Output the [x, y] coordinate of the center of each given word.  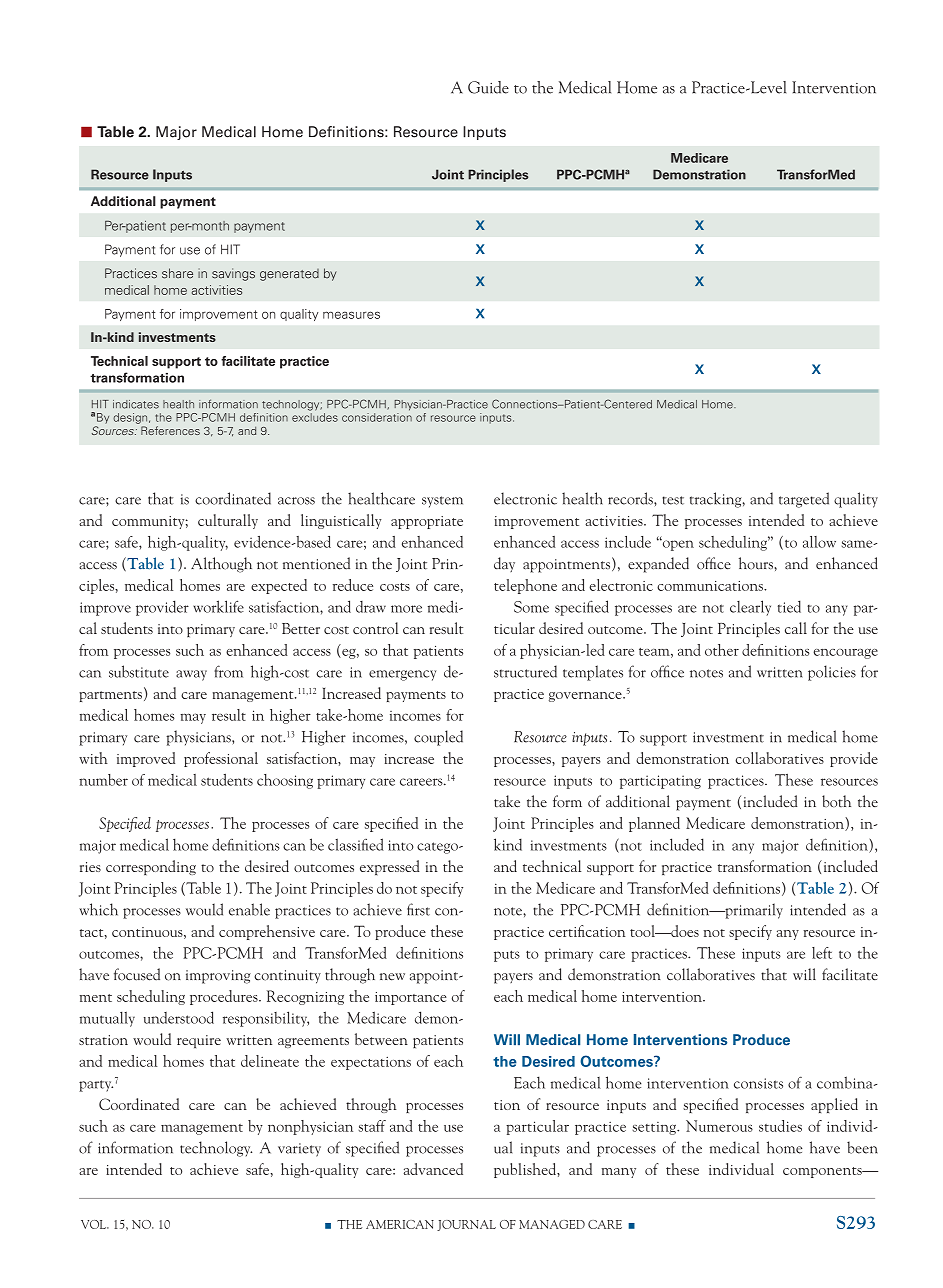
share [177, 273]
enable [249, 909]
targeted [804, 500]
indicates [136, 404]
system [442, 502]
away [191, 675]
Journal [466, 1225]
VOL [95, 1224]
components [823, 1172]
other [722, 650]
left [822, 953]
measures [351, 315]
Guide [488, 87]
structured [525, 671]
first [418, 909]
